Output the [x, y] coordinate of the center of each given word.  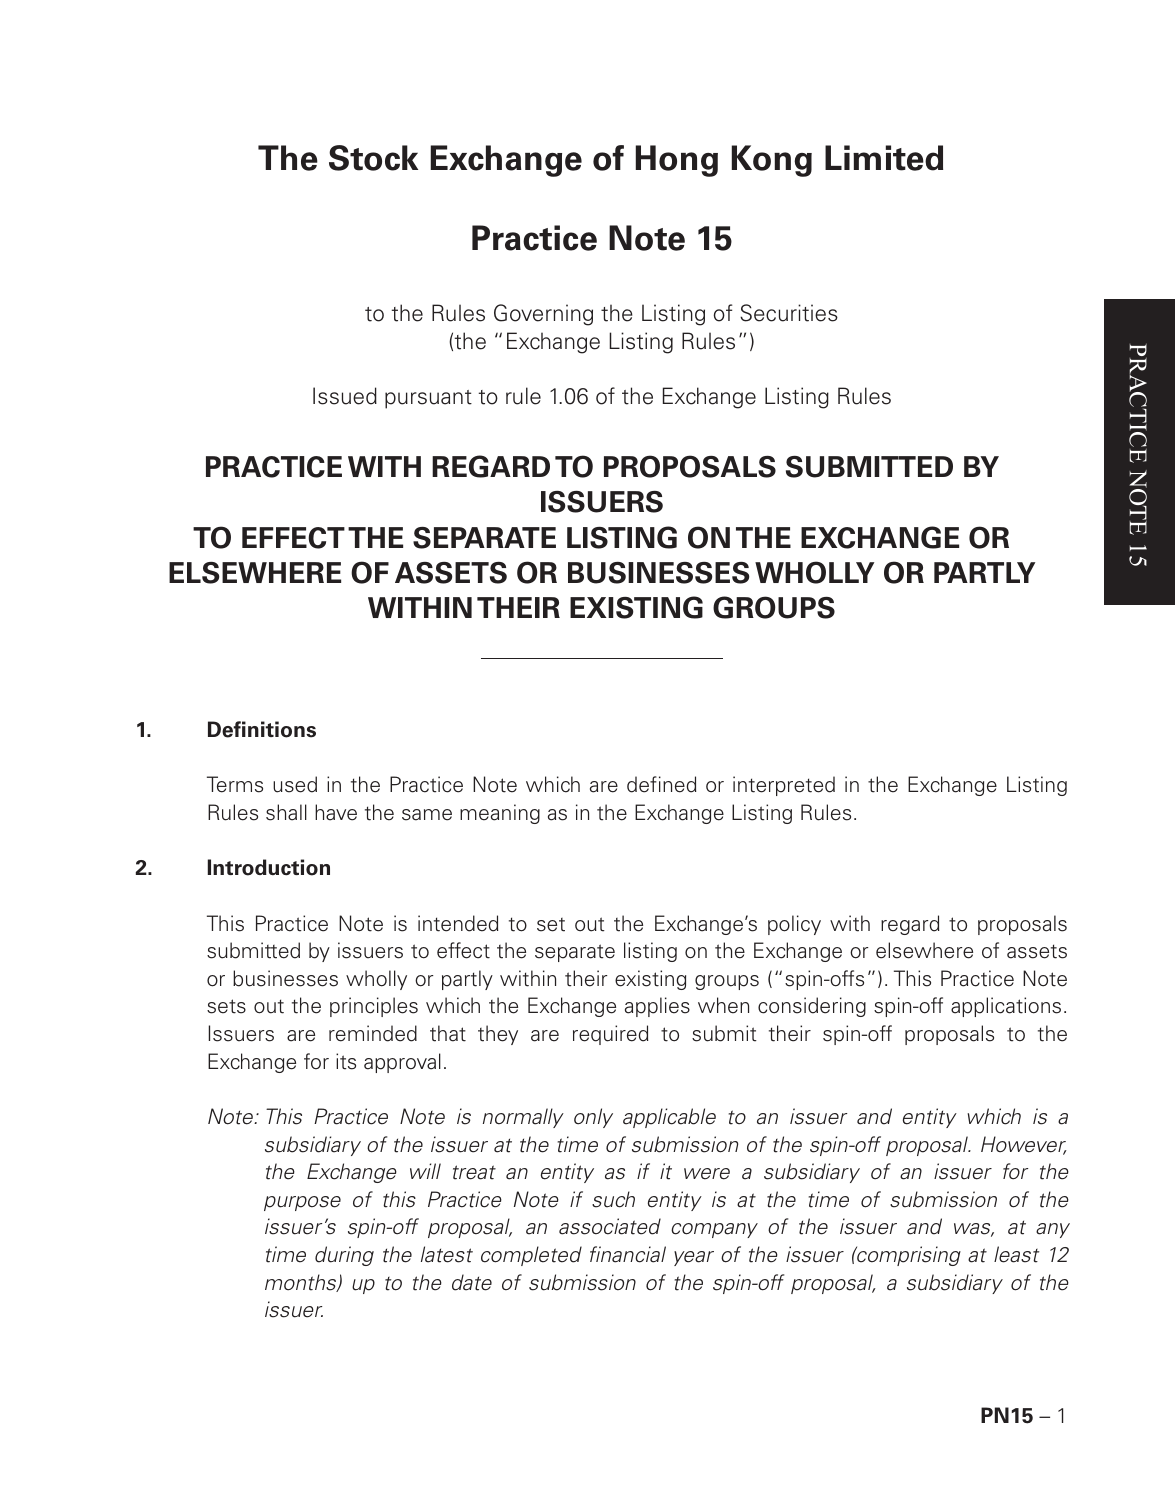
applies [657, 1007]
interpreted [784, 786]
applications [1006, 1007]
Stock [373, 158]
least [1016, 1254]
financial [628, 1254]
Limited [884, 158]
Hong [677, 161]
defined [661, 784]
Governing [543, 315]
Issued [345, 396]
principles [374, 1007]
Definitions [262, 729]
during [344, 1256]
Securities [789, 313]
